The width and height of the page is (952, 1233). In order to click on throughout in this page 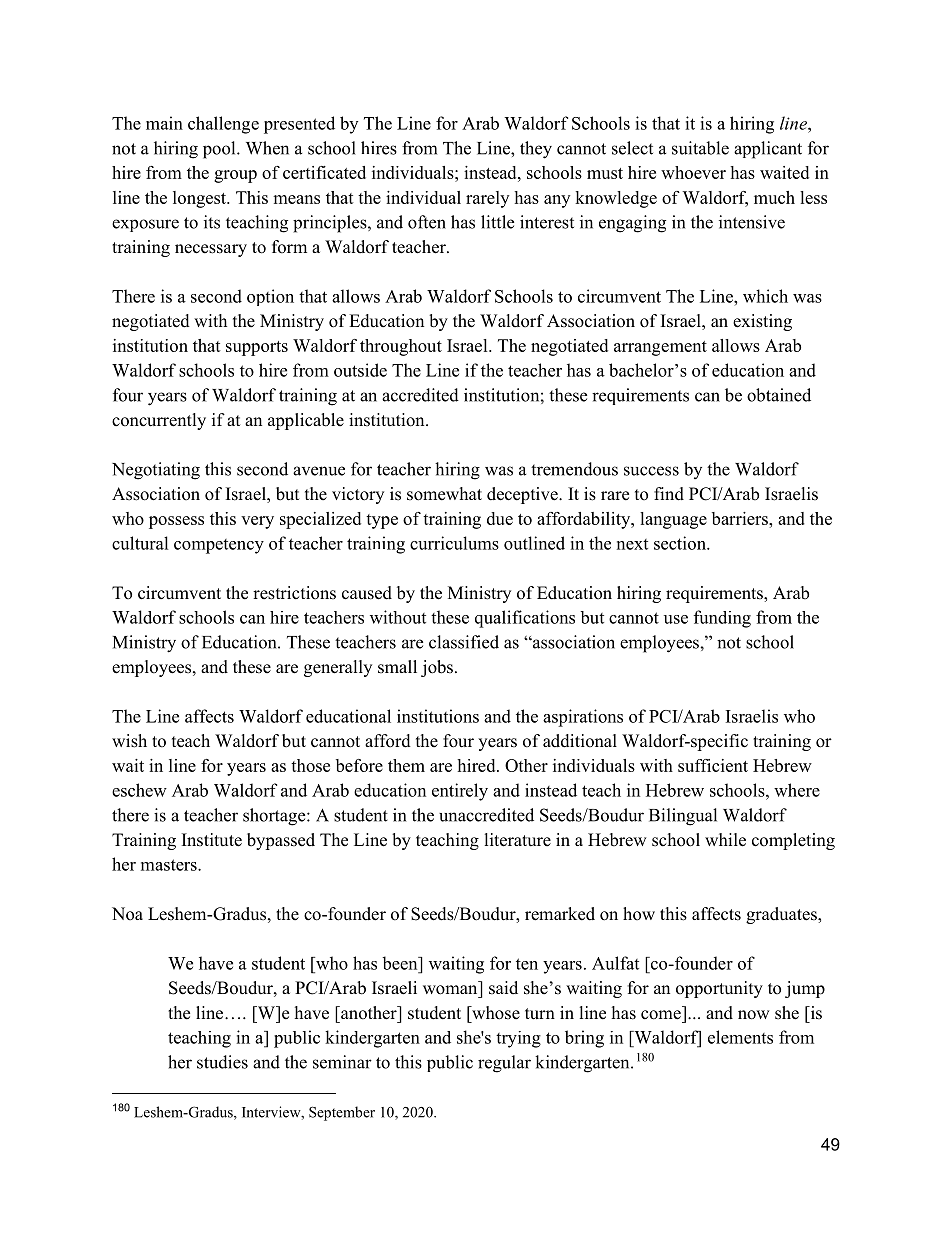, I will do `click(401, 347)`.
